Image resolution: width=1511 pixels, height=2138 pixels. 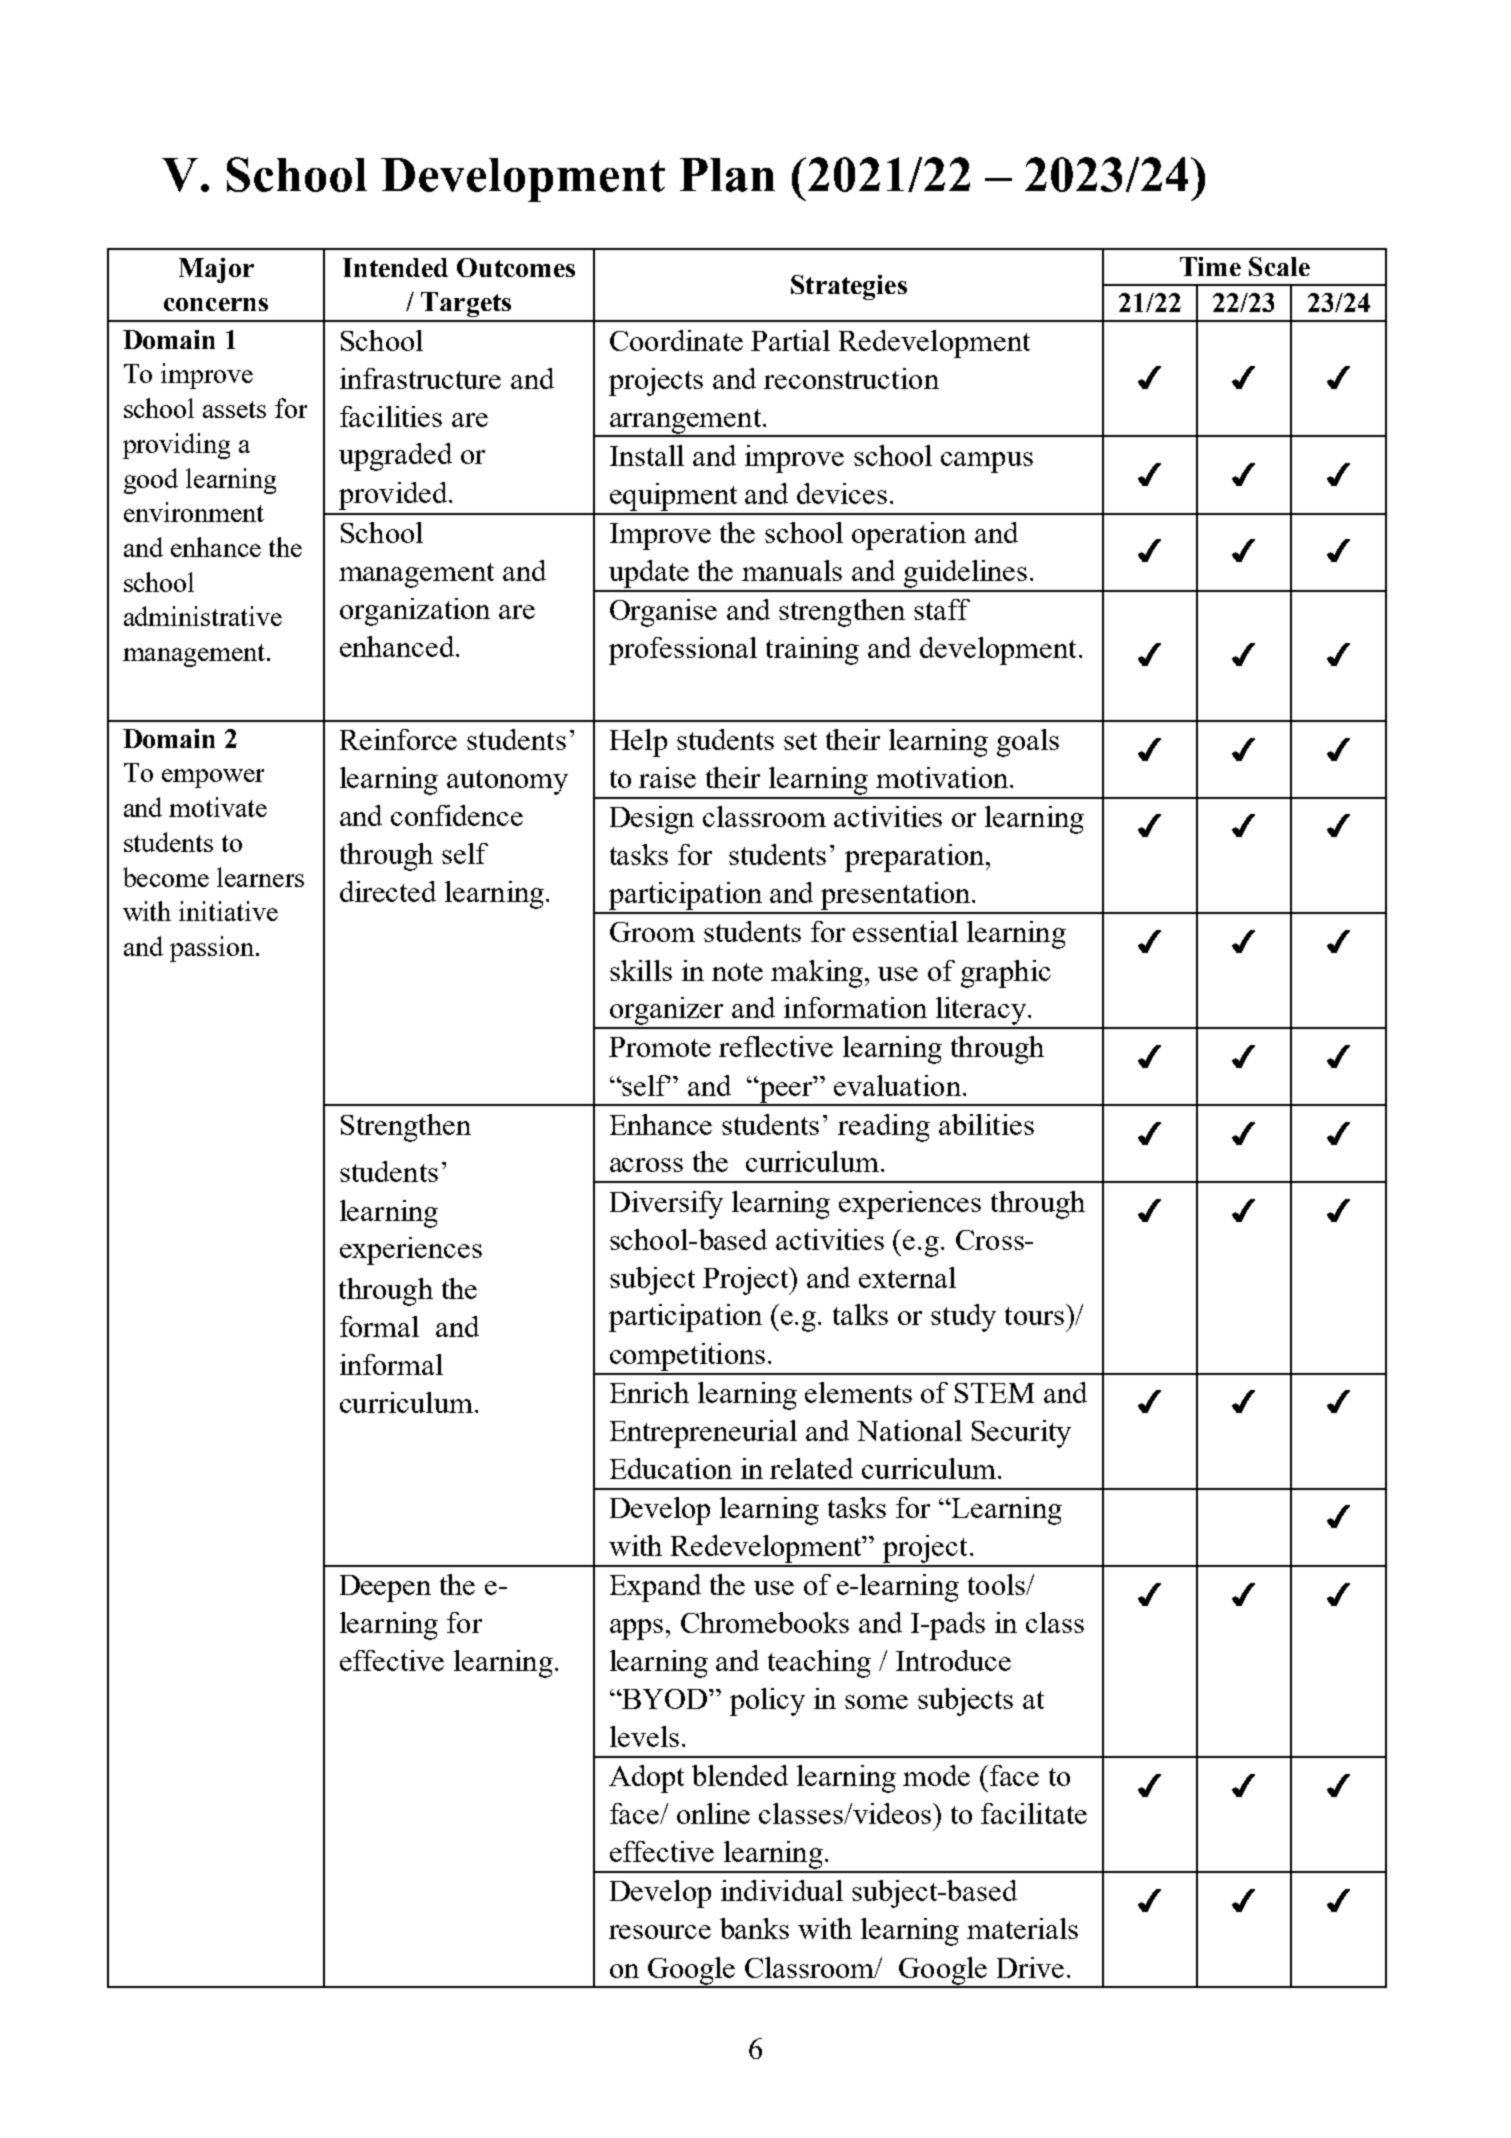 What do you see at coordinates (727, 175) in the image?
I see `Plan` at bounding box center [727, 175].
